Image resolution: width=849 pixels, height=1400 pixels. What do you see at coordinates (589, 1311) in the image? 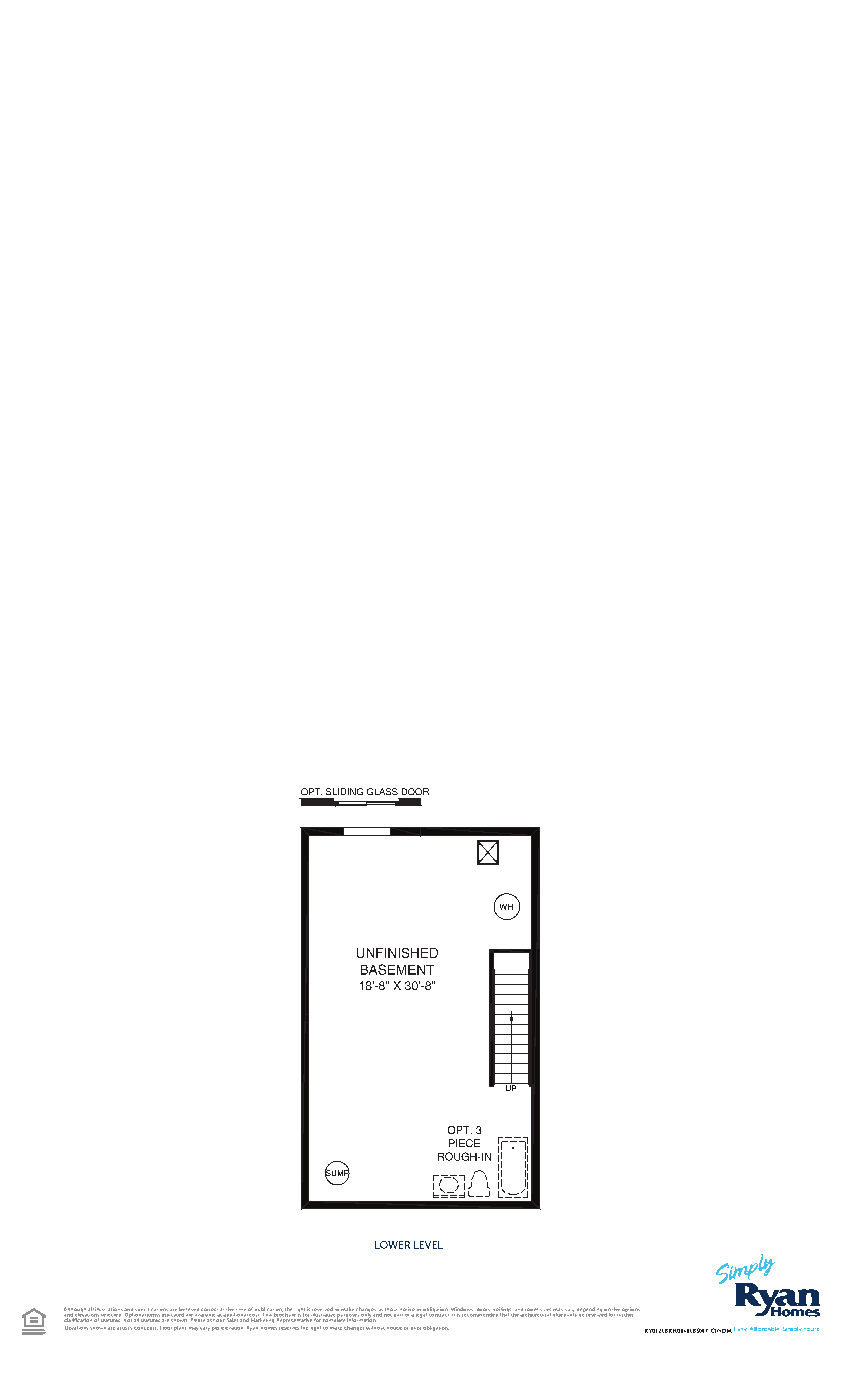
I see `depending` at bounding box center [589, 1311].
